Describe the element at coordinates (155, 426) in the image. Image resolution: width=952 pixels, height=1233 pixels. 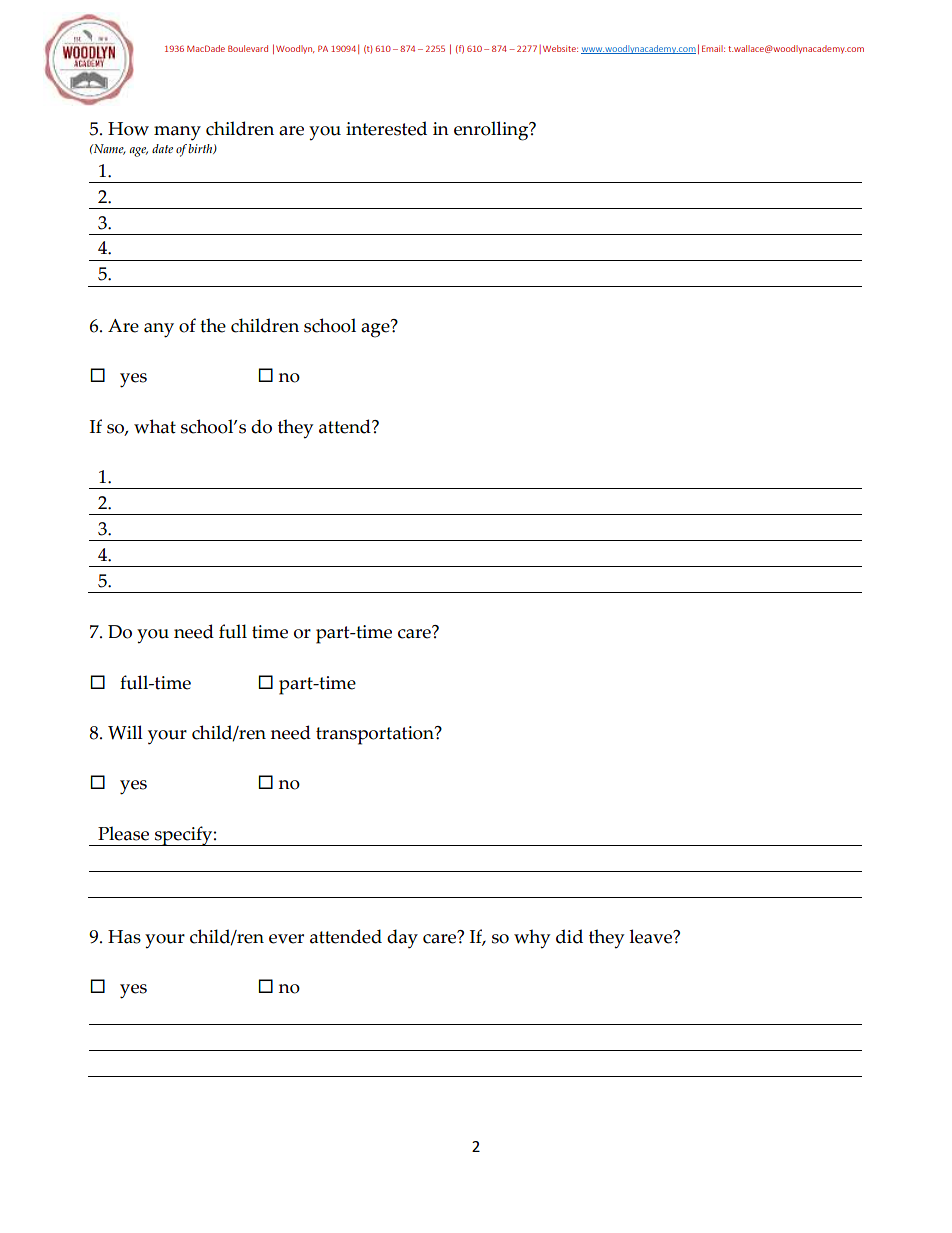
I see `what` at that location.
